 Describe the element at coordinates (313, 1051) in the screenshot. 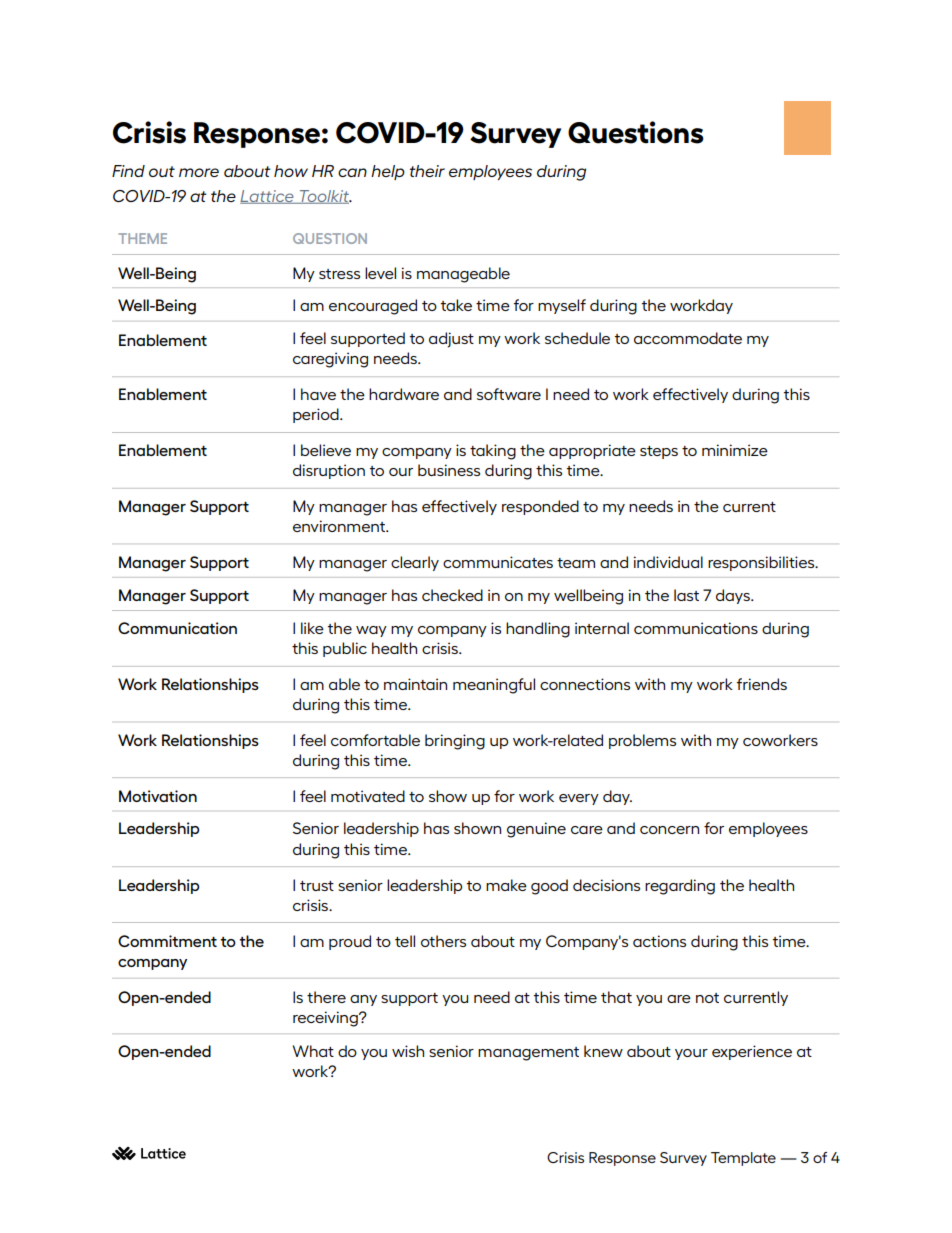

I see `What` at that location.
